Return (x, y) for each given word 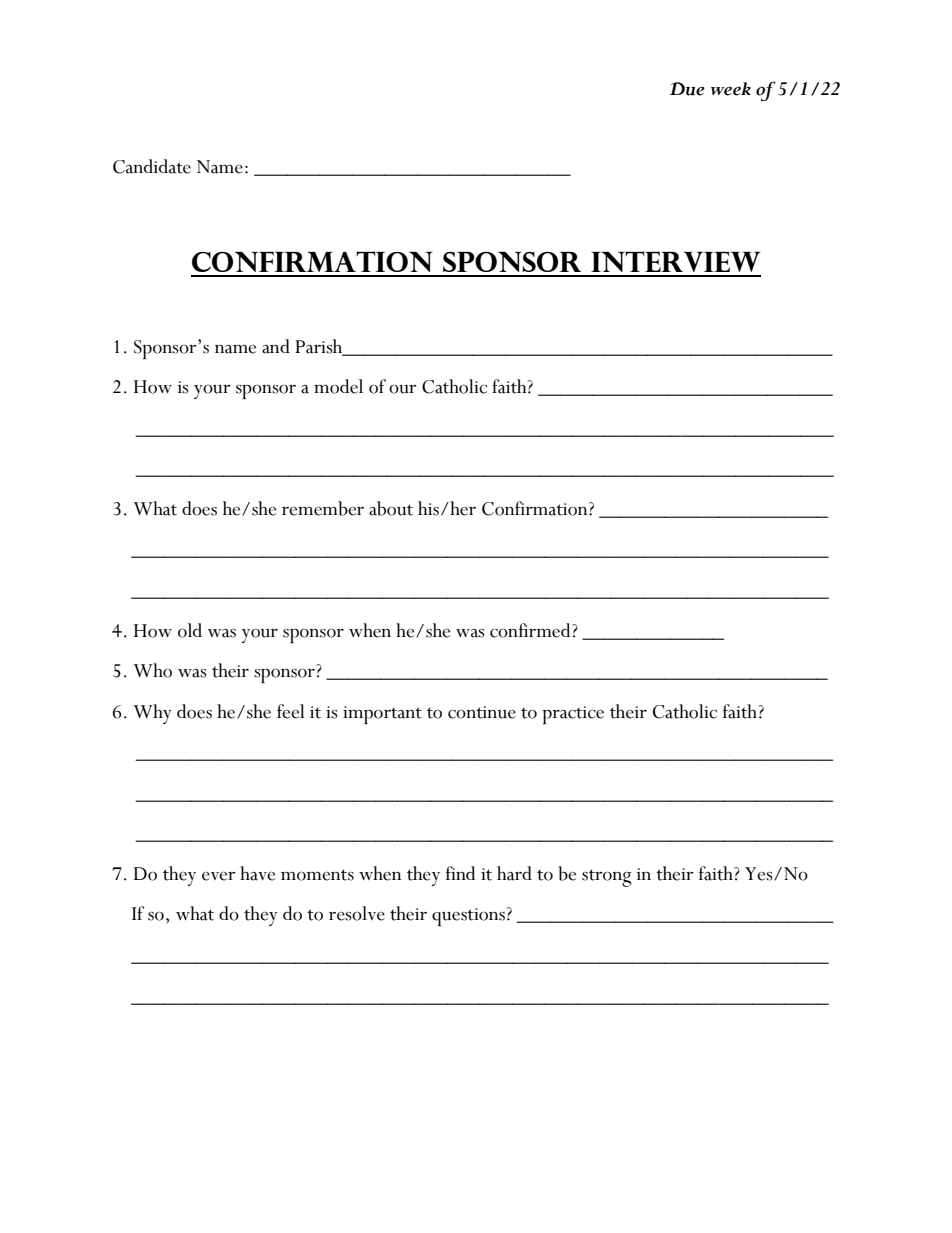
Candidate (152, 166)
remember (323, 508)
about (391, 508)
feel (291, 711)
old (190, 630)
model (338, 386)
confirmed (531, 630)
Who (152, 670)
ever (219, 876)
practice (573, 715)
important (382, 715)
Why (152, 714)
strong (607, 878)
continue (482, 712)
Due (687, 89)
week (731, 89)
